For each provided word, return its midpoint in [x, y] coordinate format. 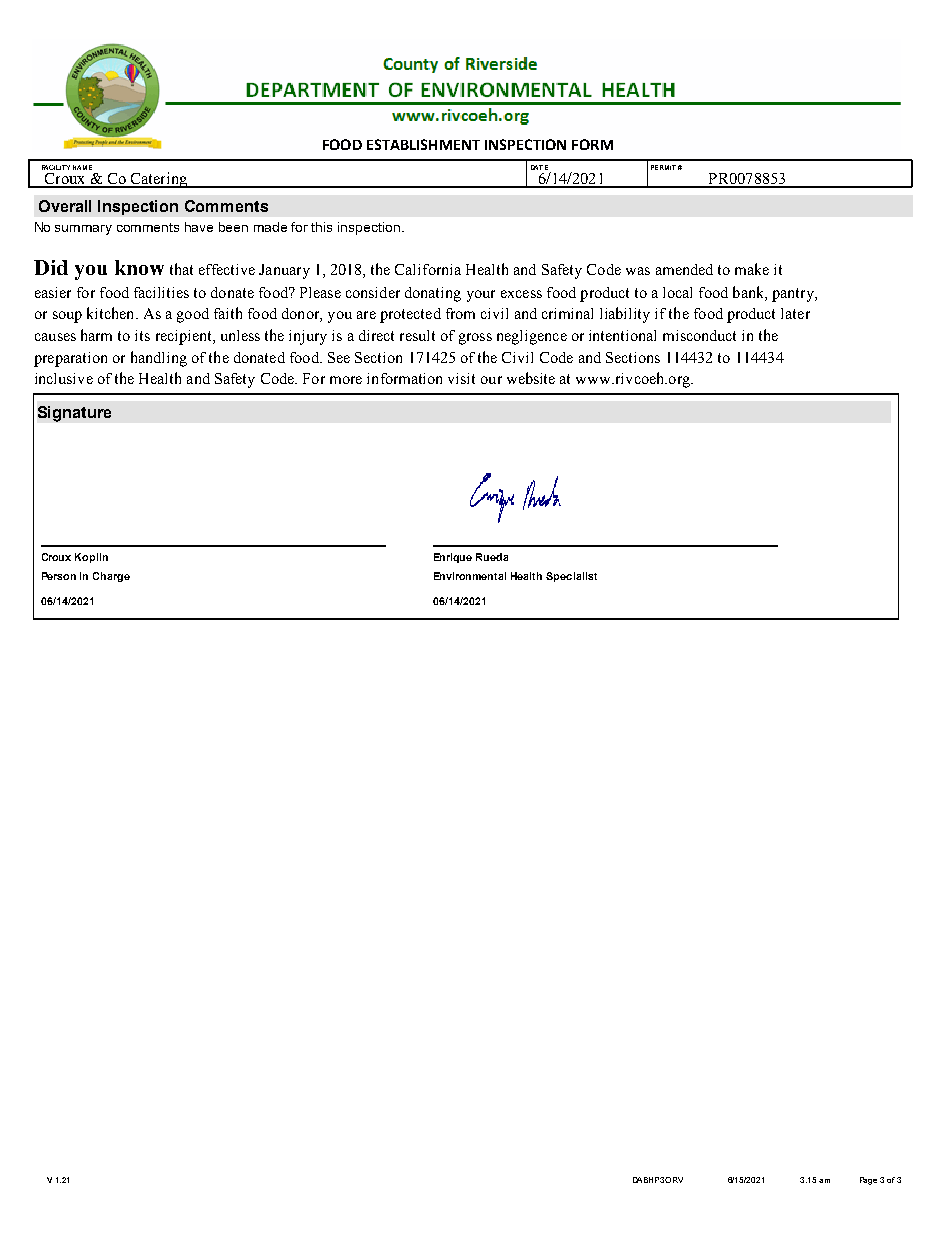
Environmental [470, 576]
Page [868, 1181]
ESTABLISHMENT [423, 144]
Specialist [571, 577]
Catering [158, 180]
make [752, 269]
